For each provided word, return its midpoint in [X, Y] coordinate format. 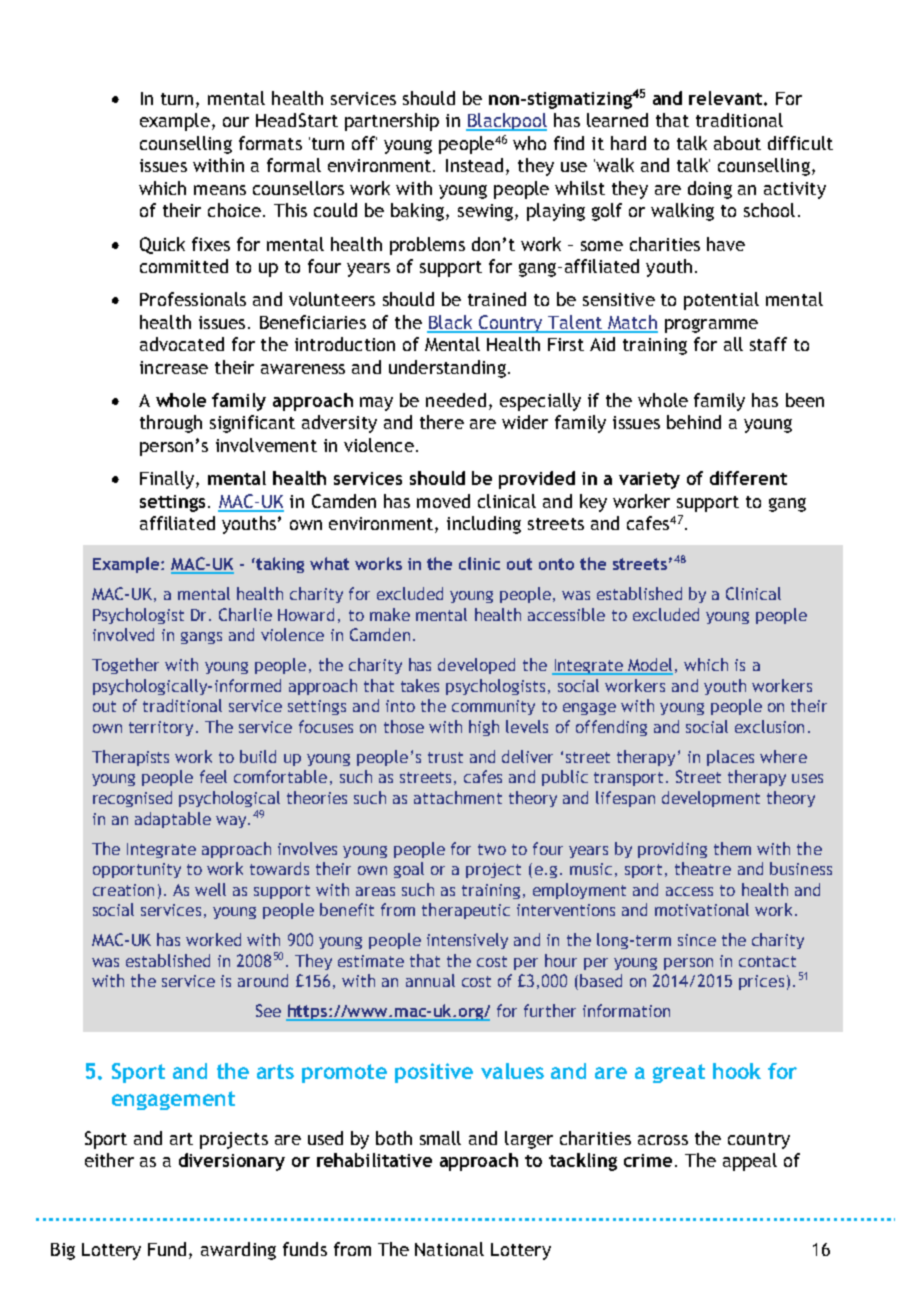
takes [420, 685]
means [220, 190]
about [737, 143]
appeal [750, 1162]
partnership [392, 122]
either [109, 1160]
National [449, 1249]
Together [125, 666]
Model [649, 666]
